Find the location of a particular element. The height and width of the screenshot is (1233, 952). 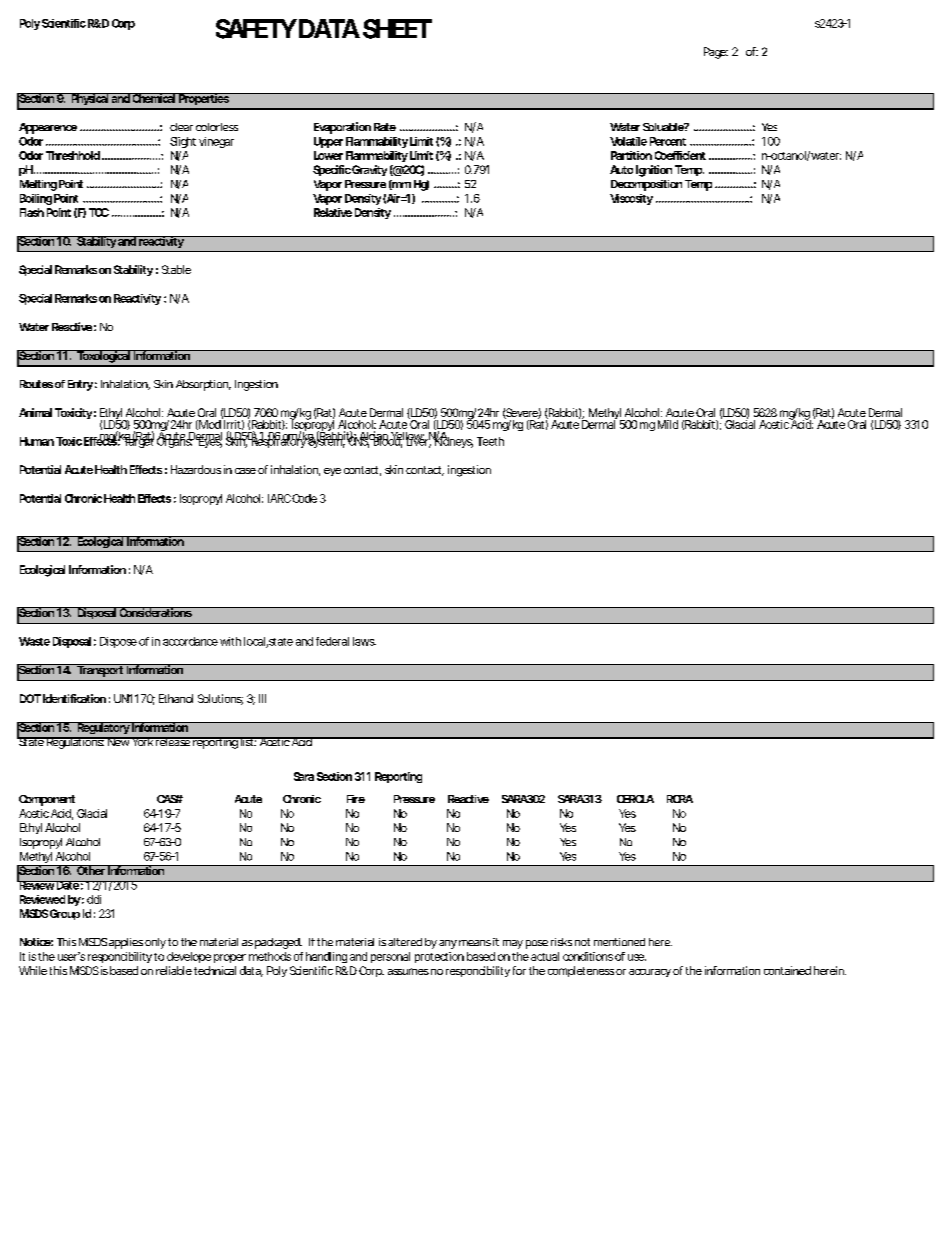

Mild is located at coordinates (668, 424).
